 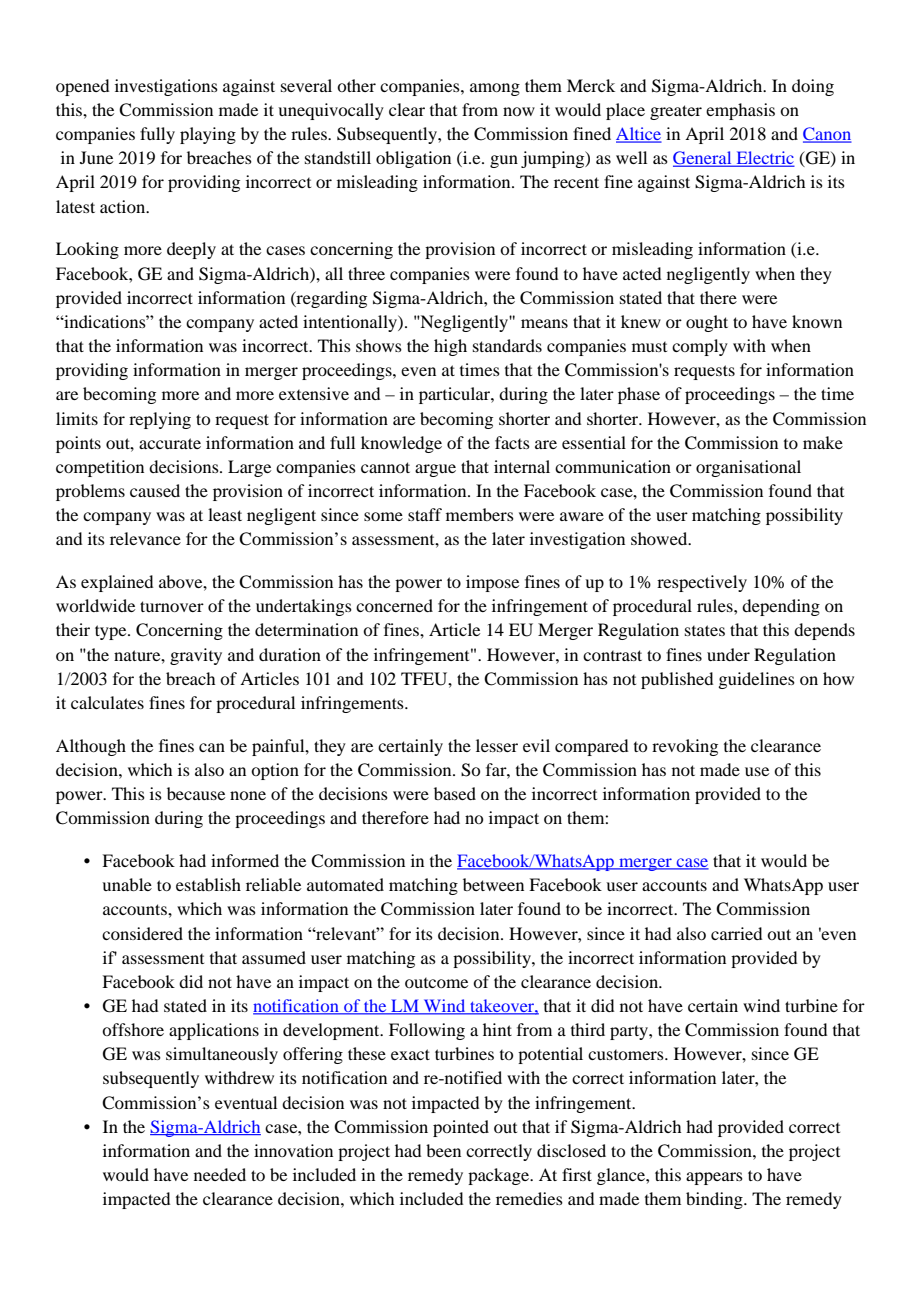 What do you see at coordinates (160, 420) in the page?
I see `replying` at bounding box center [160, 420].
